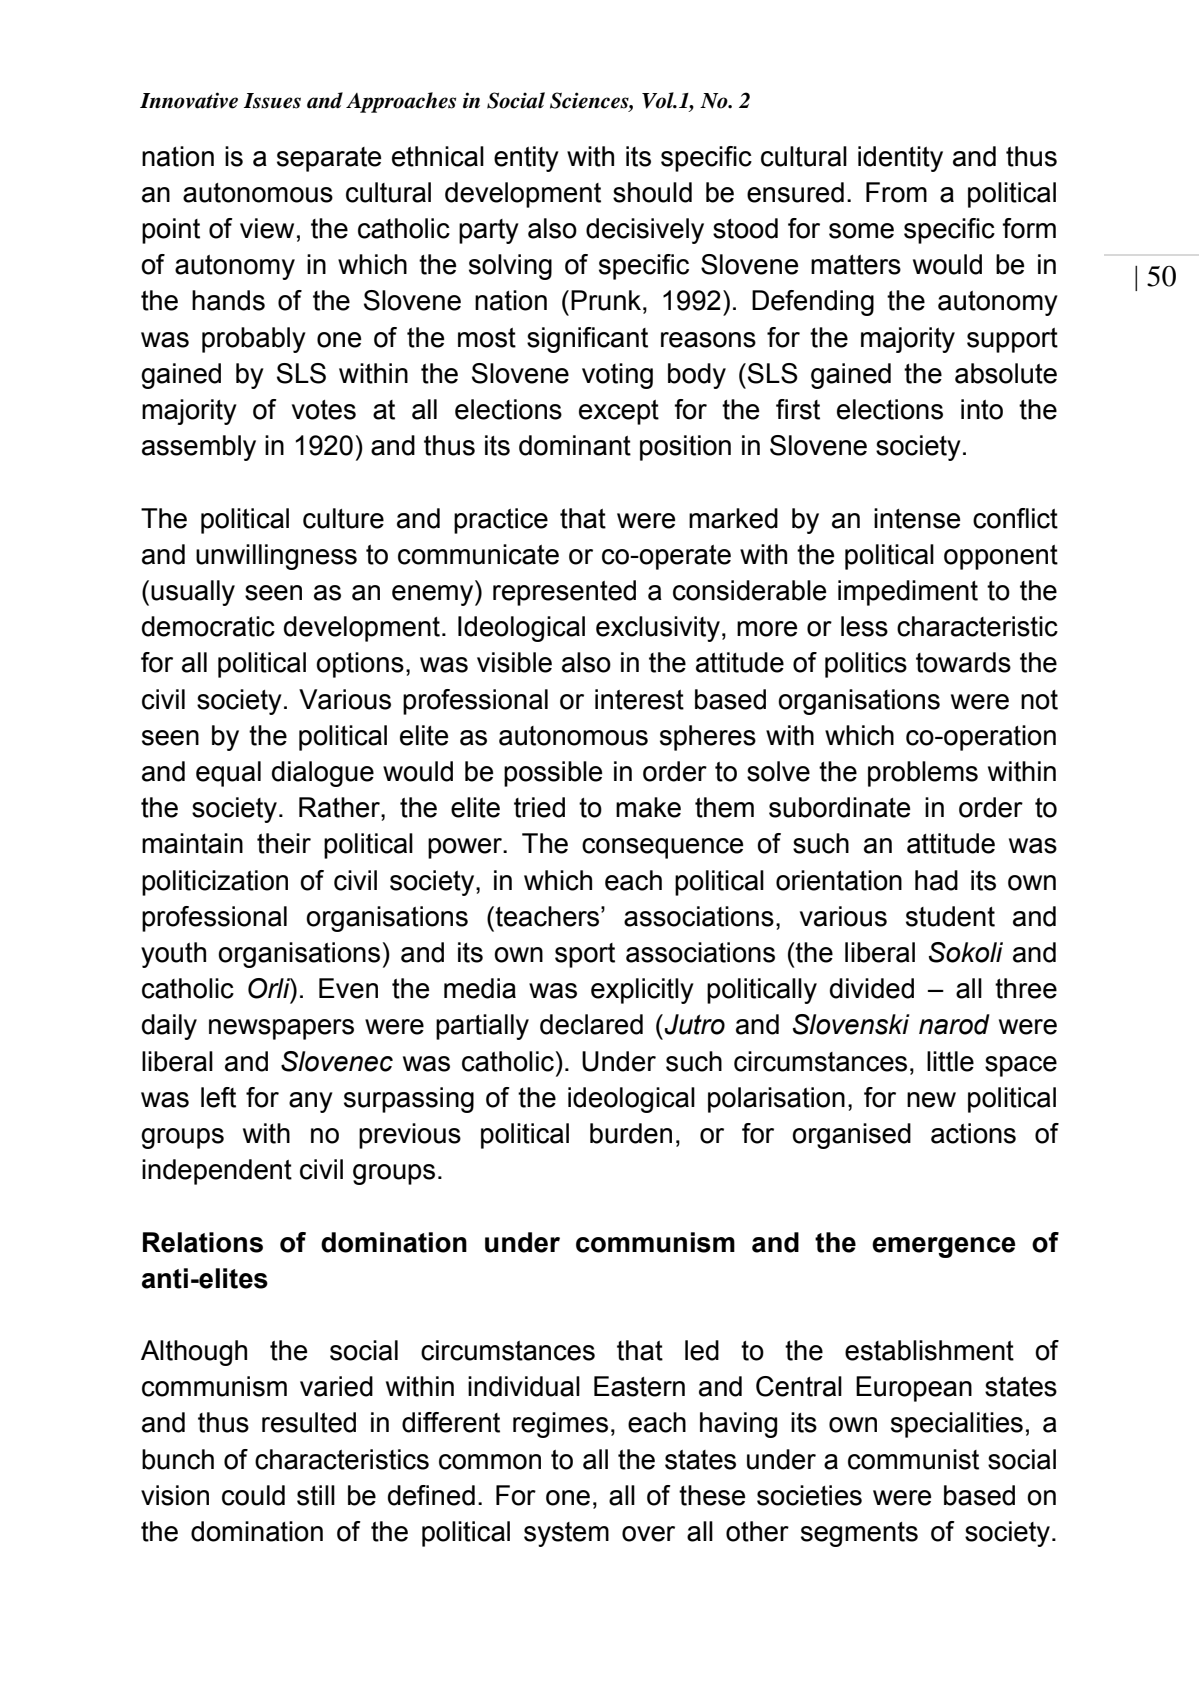  I want to click on Issues, so click(272, 101).
